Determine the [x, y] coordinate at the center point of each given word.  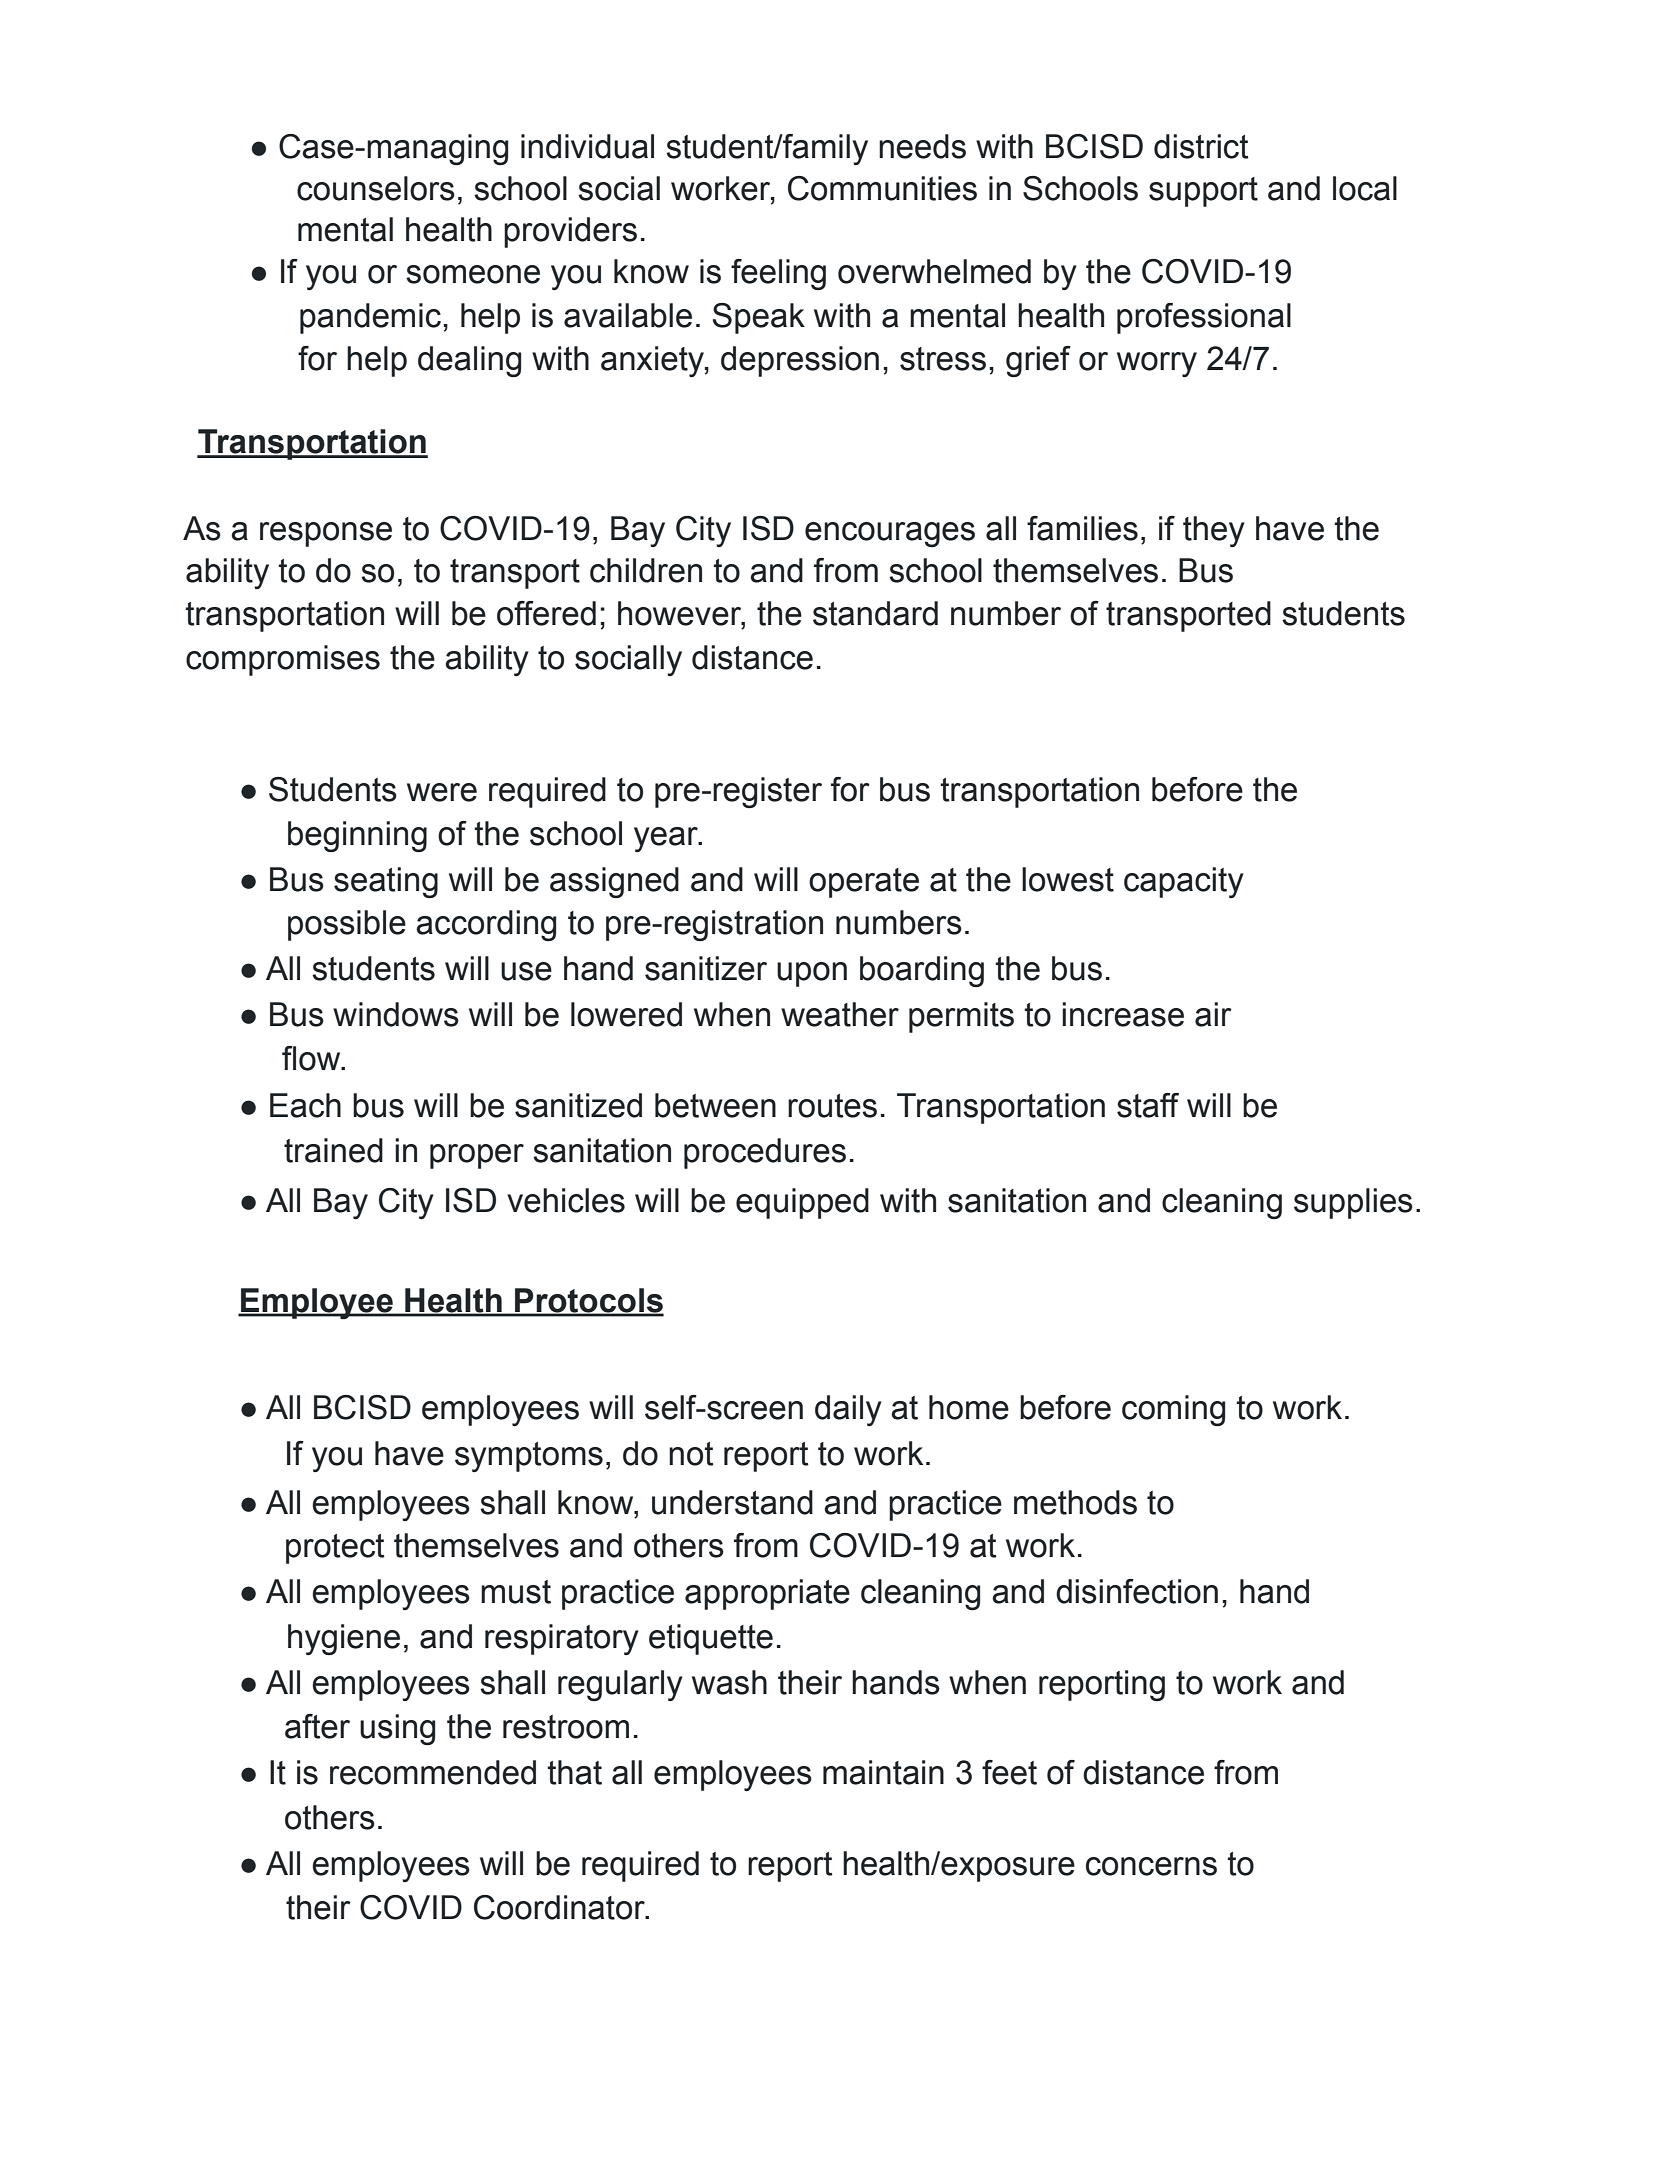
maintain [883, 1772]
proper [477, 1156]
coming [1173, 1410]
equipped [802, 1203]
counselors [376, 188]
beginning [357, 836]
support [1203, 192]
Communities [882, 188]
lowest [1068, 879]
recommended [433, 1772]
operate [864, 883]
